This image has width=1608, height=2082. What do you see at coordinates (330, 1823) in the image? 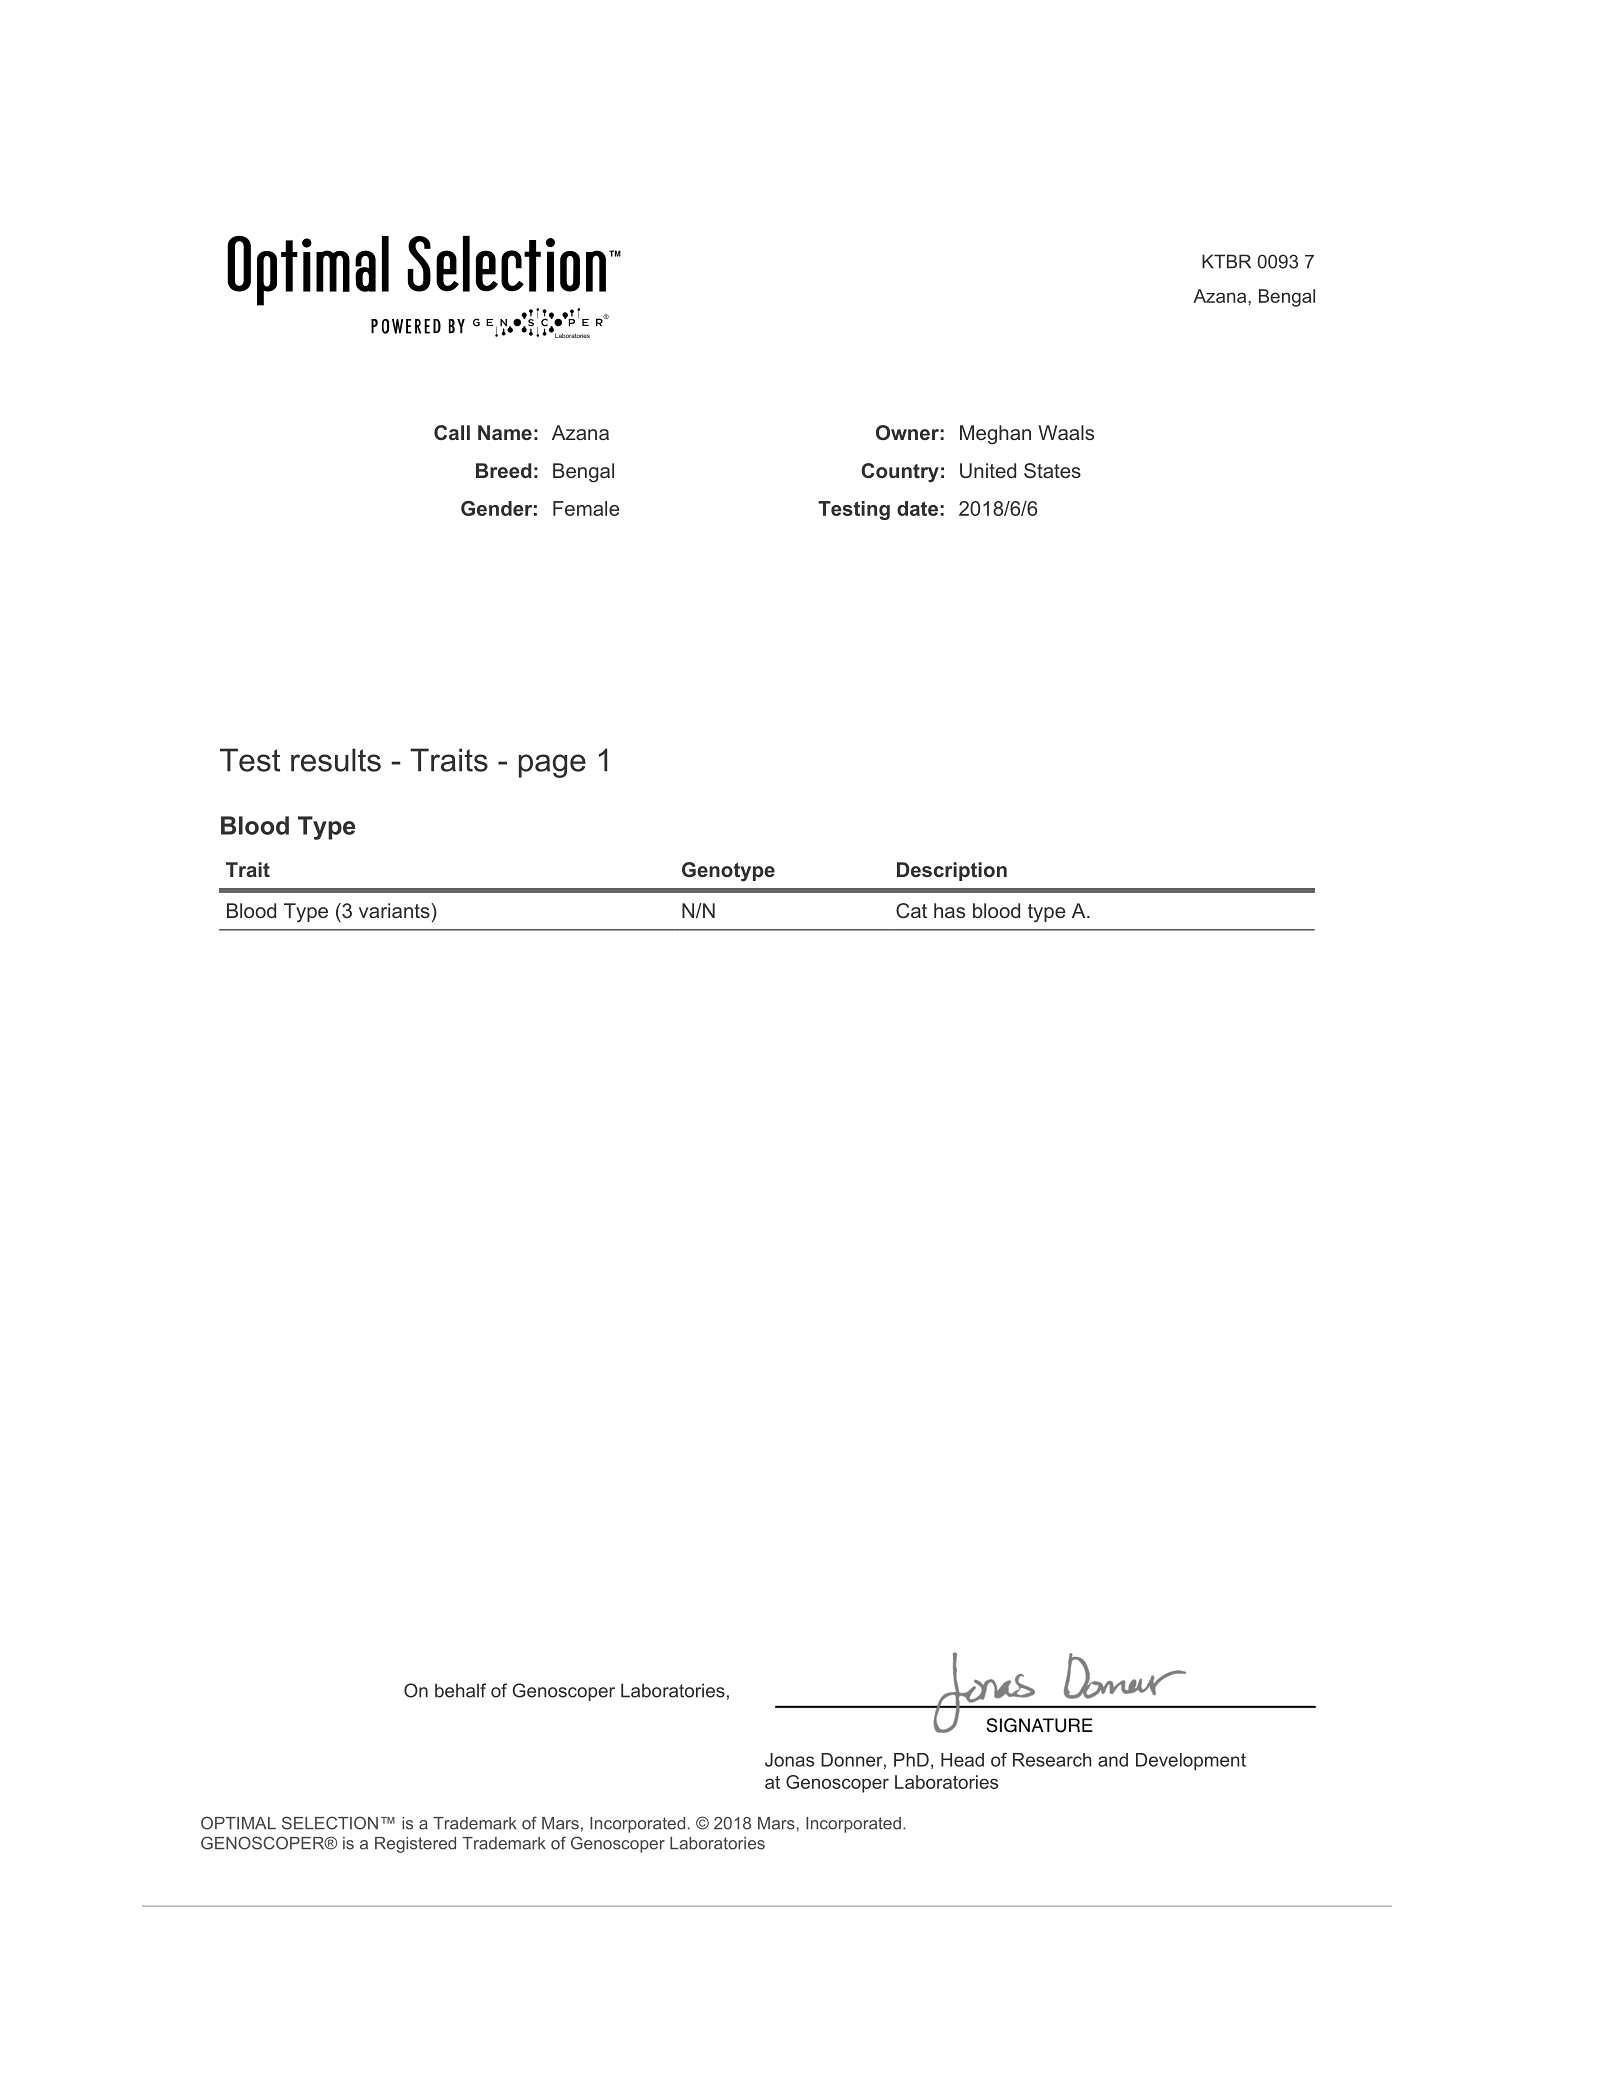
I see `SELECTION` at bounding box center [330, 1823].
